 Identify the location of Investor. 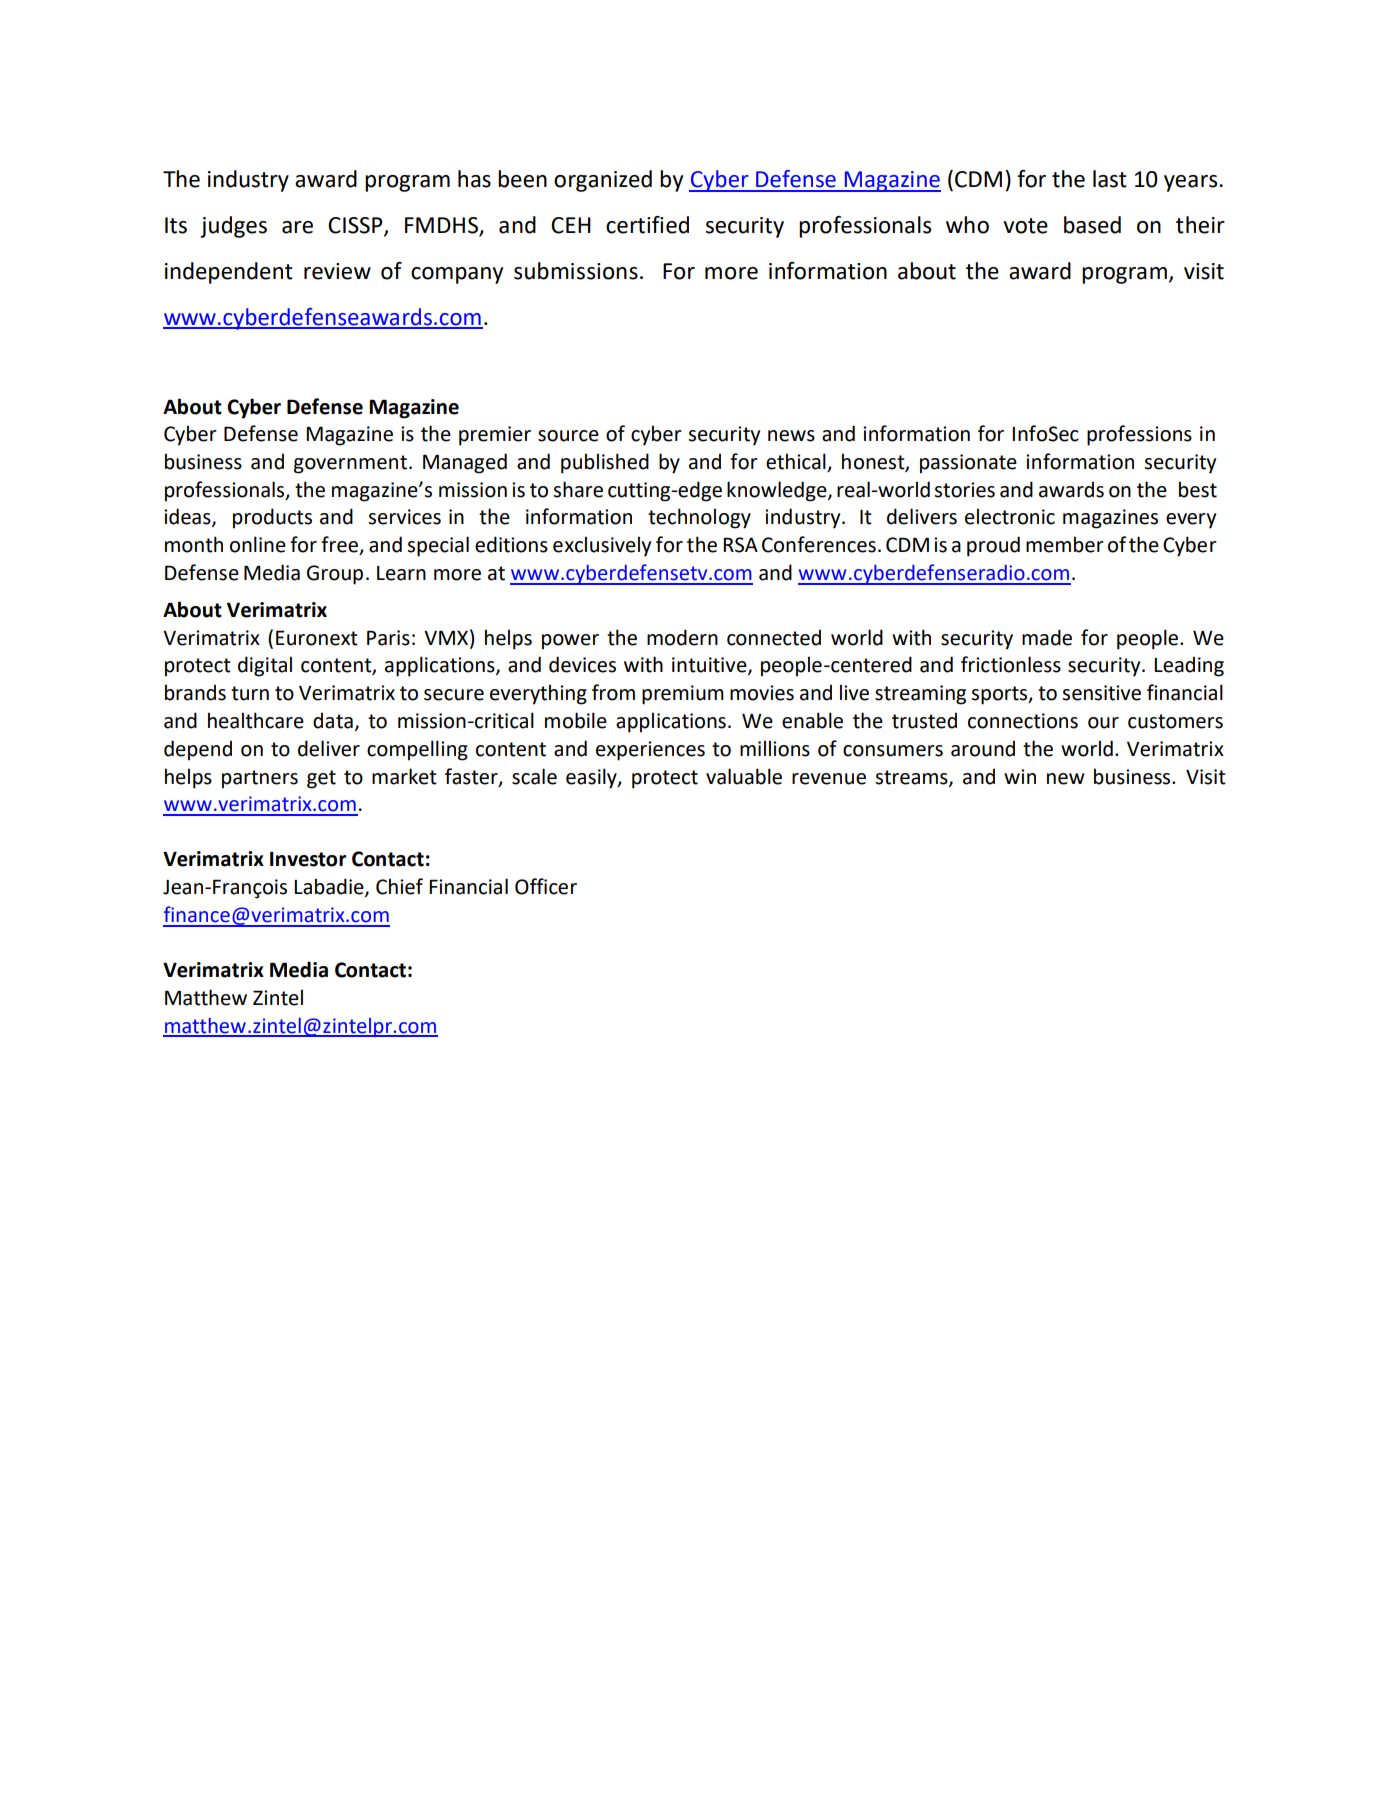
(308, 859).
